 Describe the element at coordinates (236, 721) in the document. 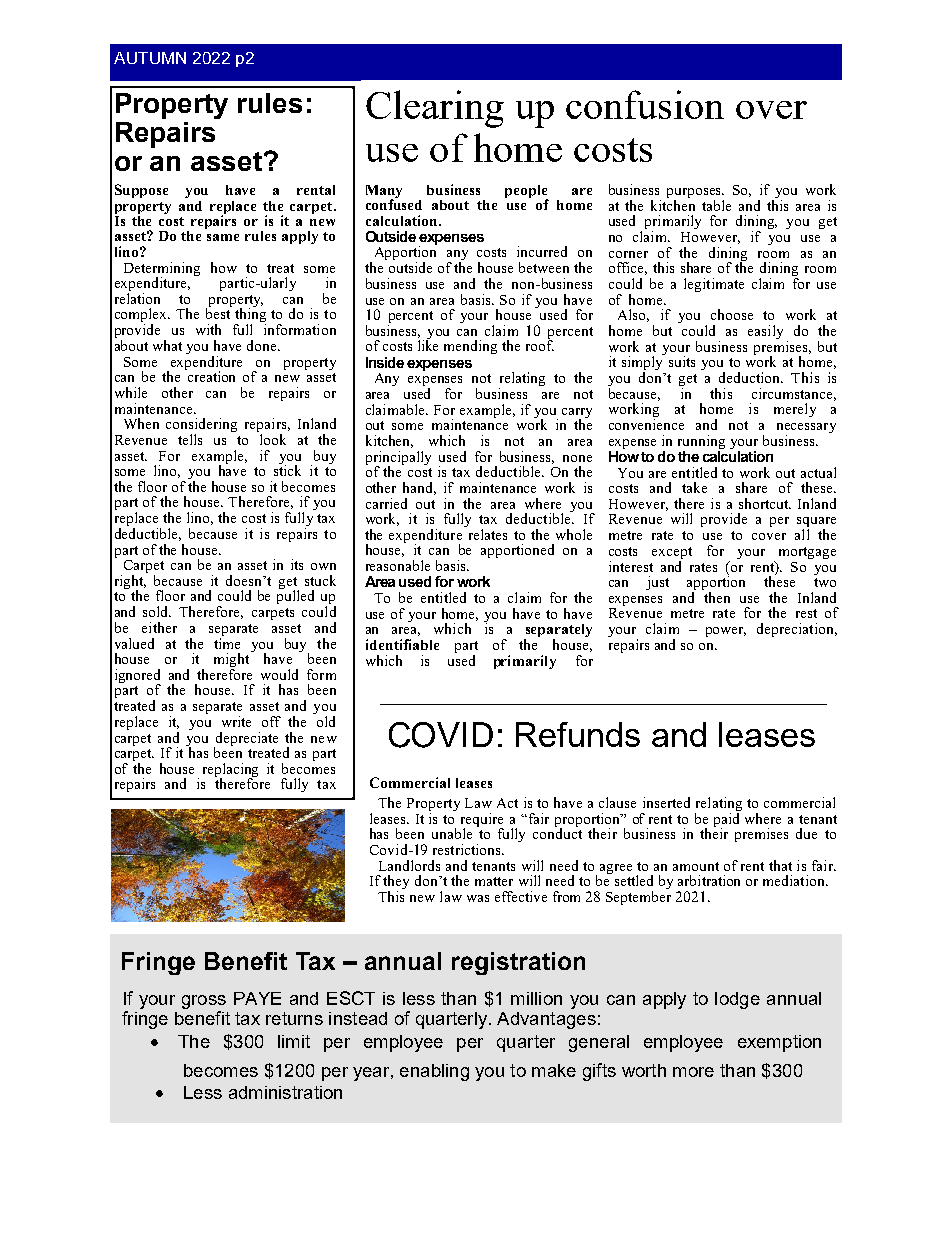

I see `write` at that location.
